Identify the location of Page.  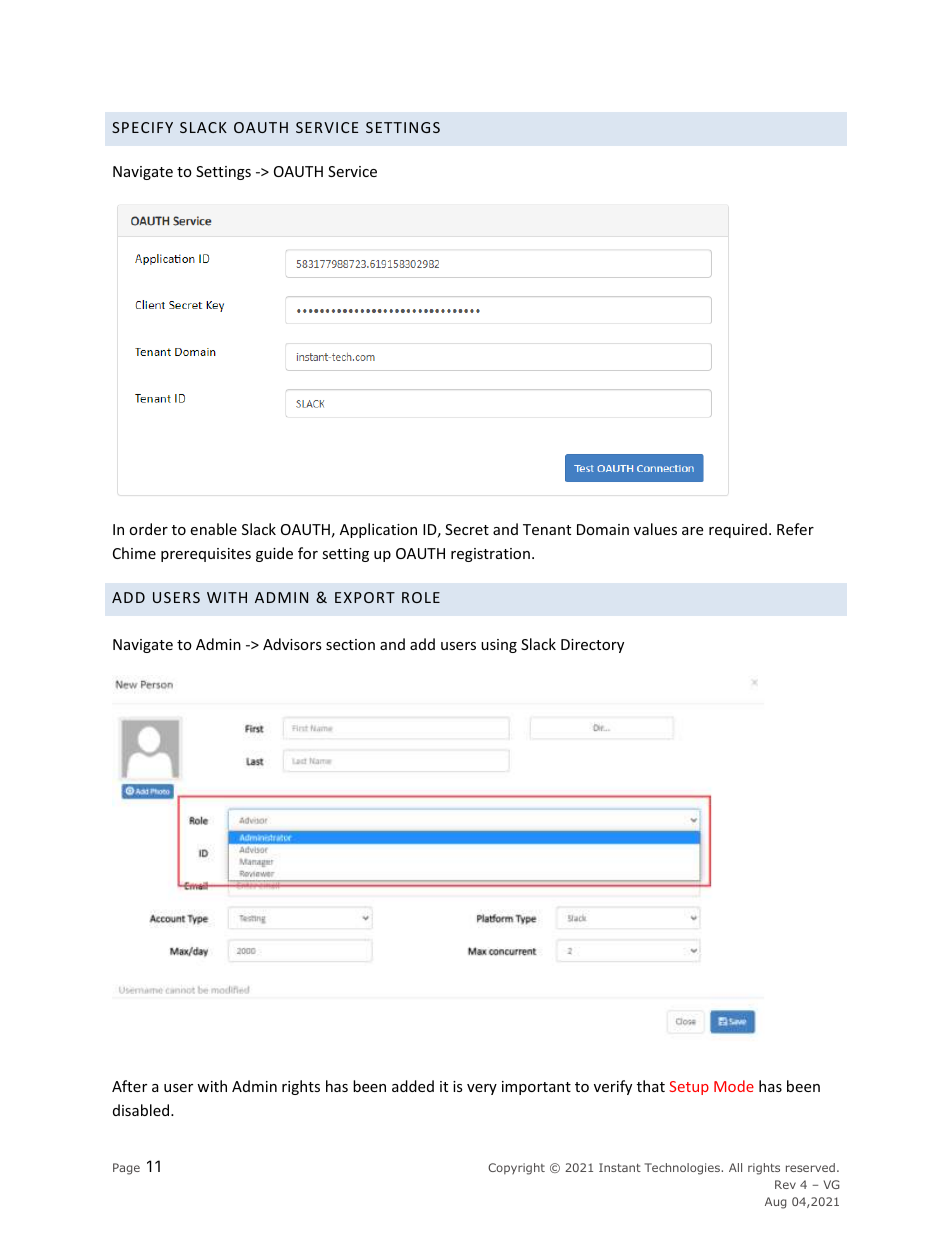
(126, 1169).
